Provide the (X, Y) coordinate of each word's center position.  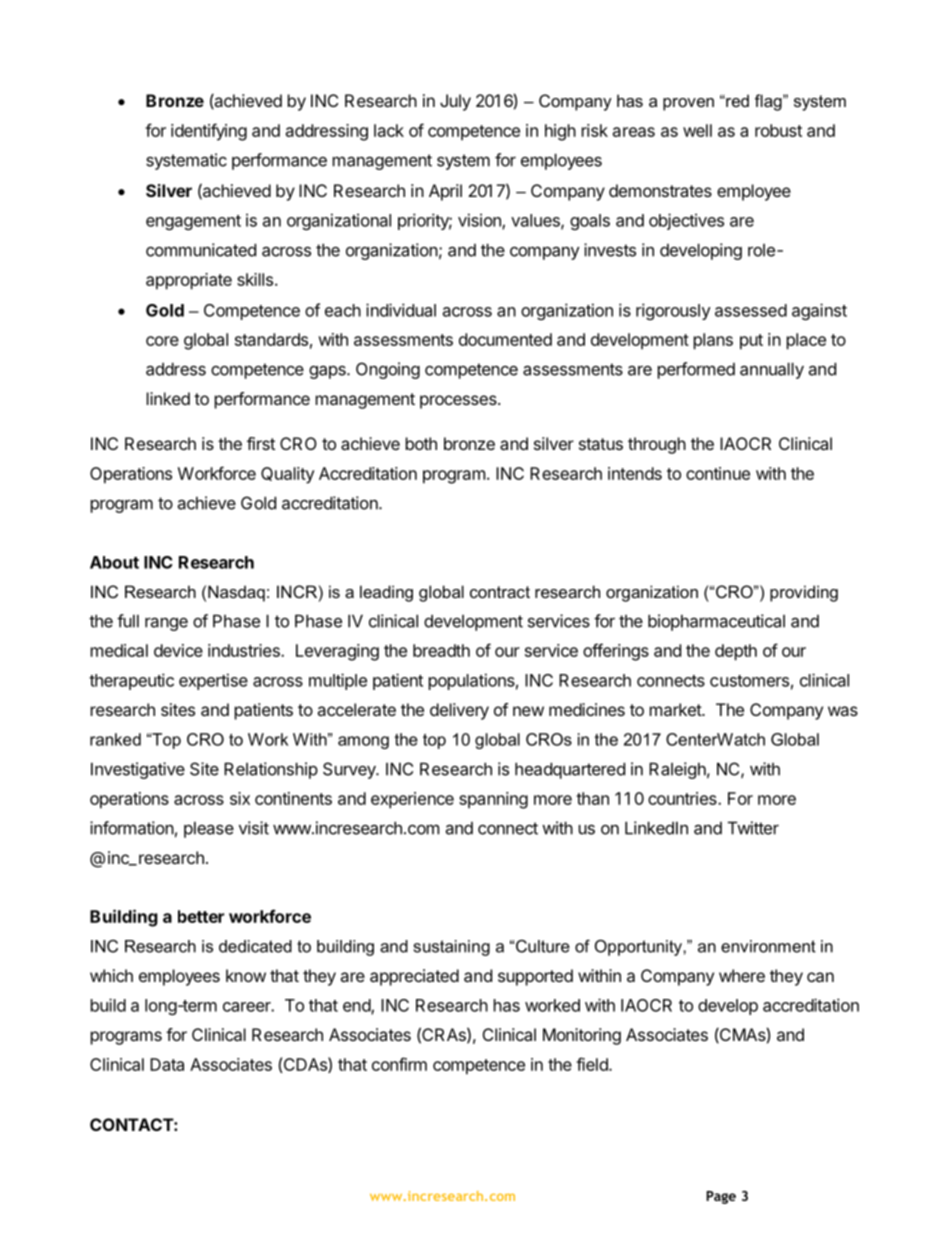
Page (721, 1197)
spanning (493, 800)
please (209, 830)
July (455, 102)
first (261, 443)
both (421, 443)
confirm (399, 1064)
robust (778, 130)
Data (167, 1064)
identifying (209, 132)
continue (718, 473)
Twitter (753, 828)
